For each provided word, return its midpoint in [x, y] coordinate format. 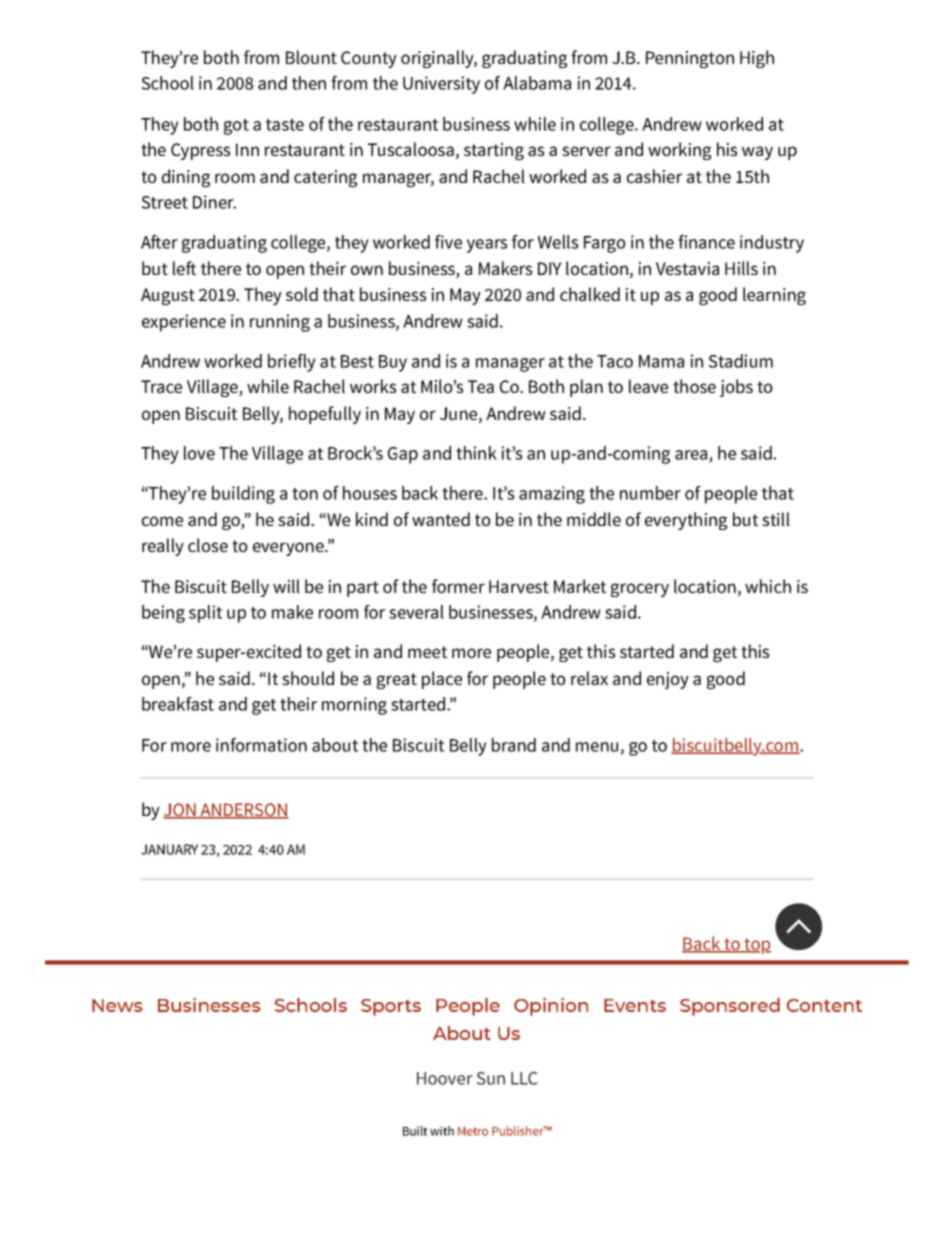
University [441, 85]
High [757, 59]
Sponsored [730, 1007]
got [236, 127]
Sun [491, 1078]
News [117, 1005]
